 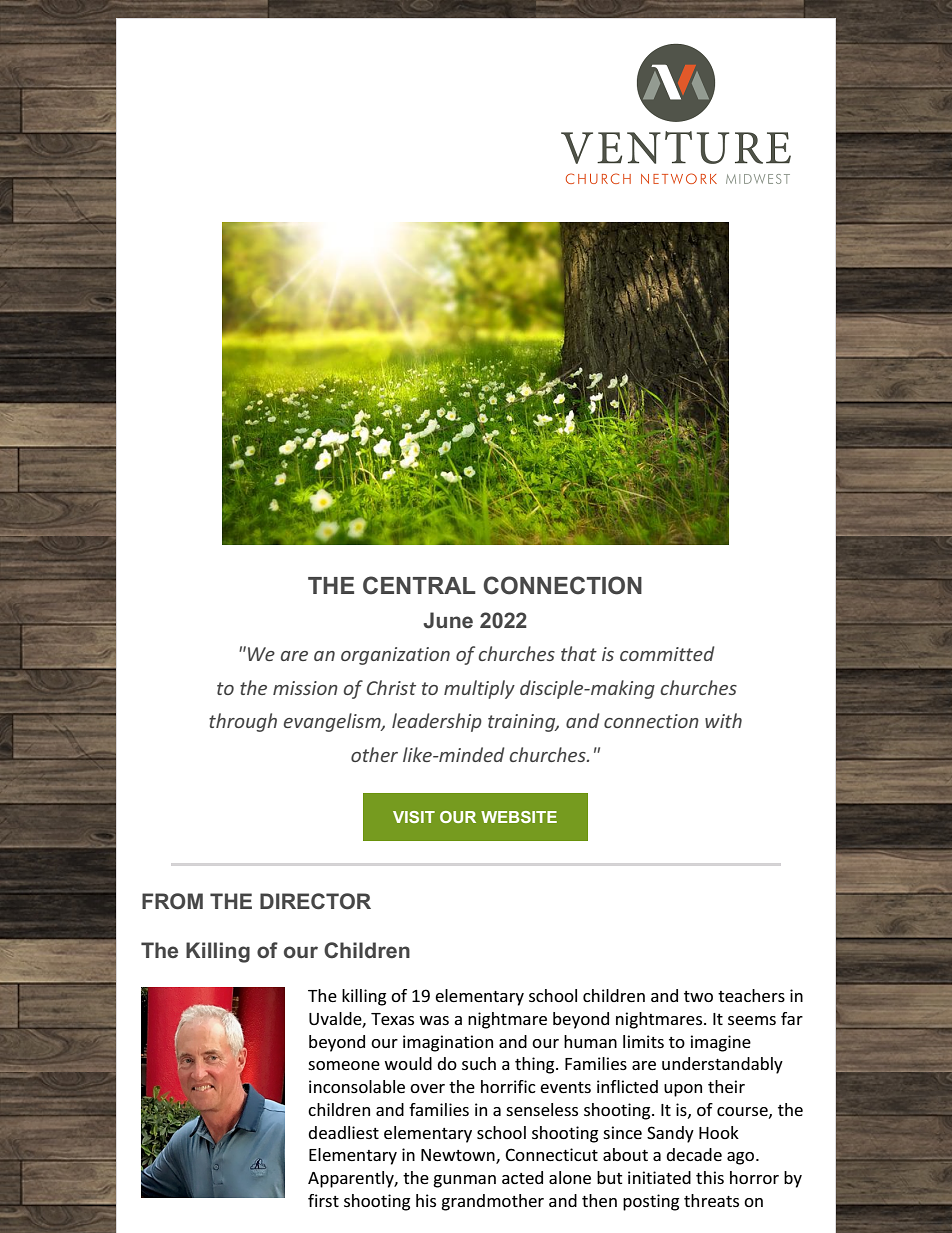 I want to click on teachers, so click(x=751, y=995).
